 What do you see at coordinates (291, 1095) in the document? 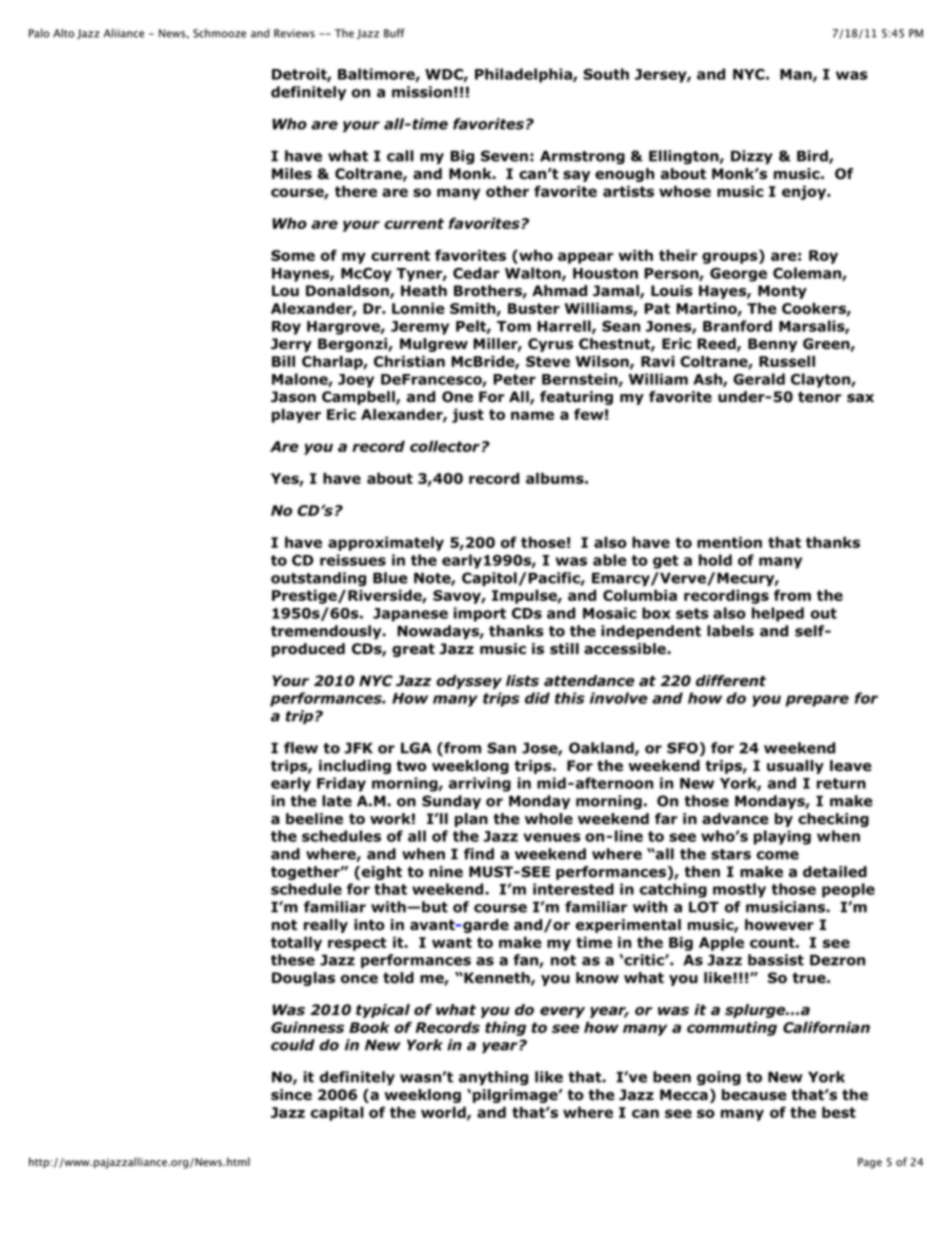
I see `since` at bounding box center [291, 1095].
